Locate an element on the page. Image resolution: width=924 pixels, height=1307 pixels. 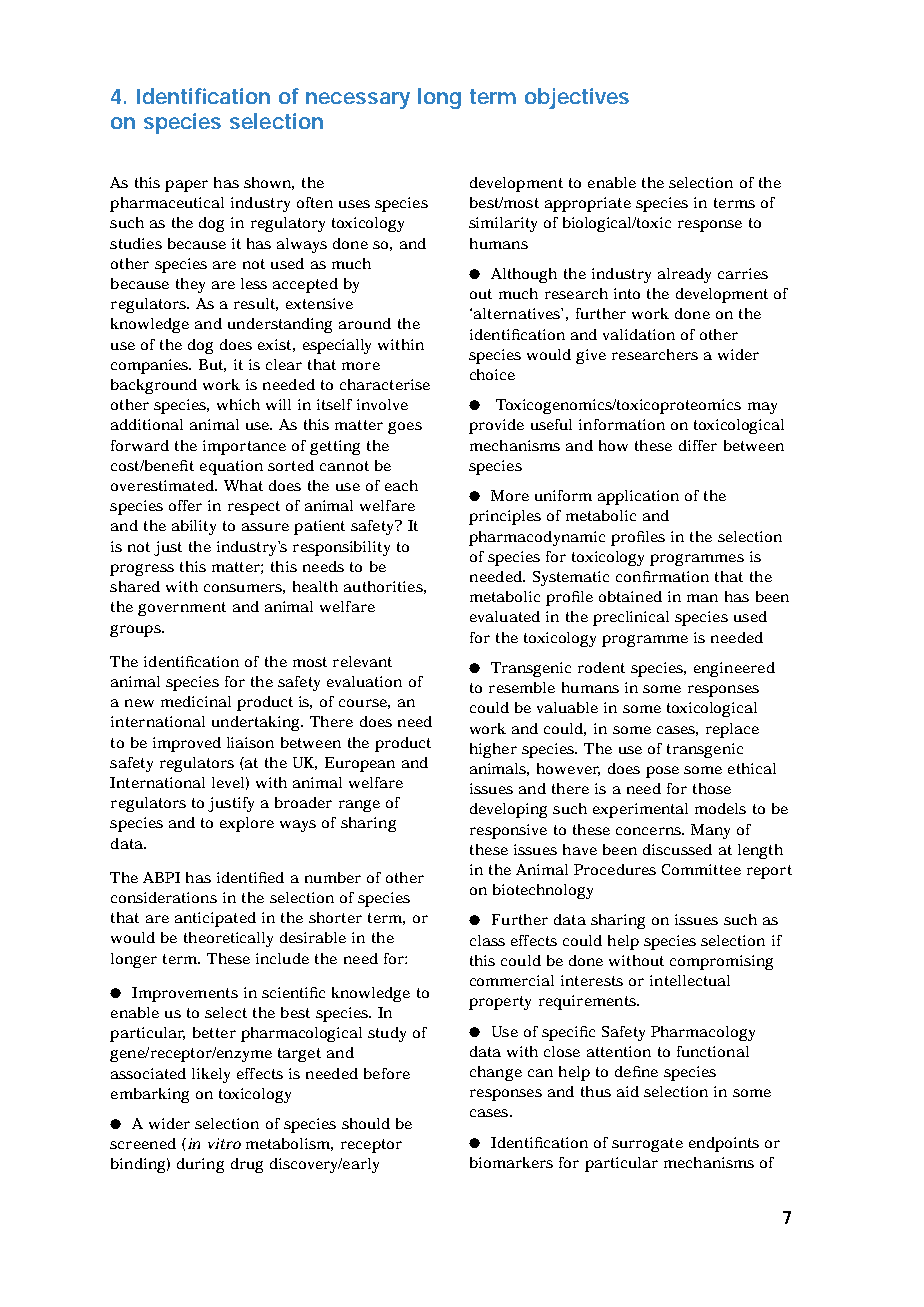
engineered is located at coordinates (734, 669).
